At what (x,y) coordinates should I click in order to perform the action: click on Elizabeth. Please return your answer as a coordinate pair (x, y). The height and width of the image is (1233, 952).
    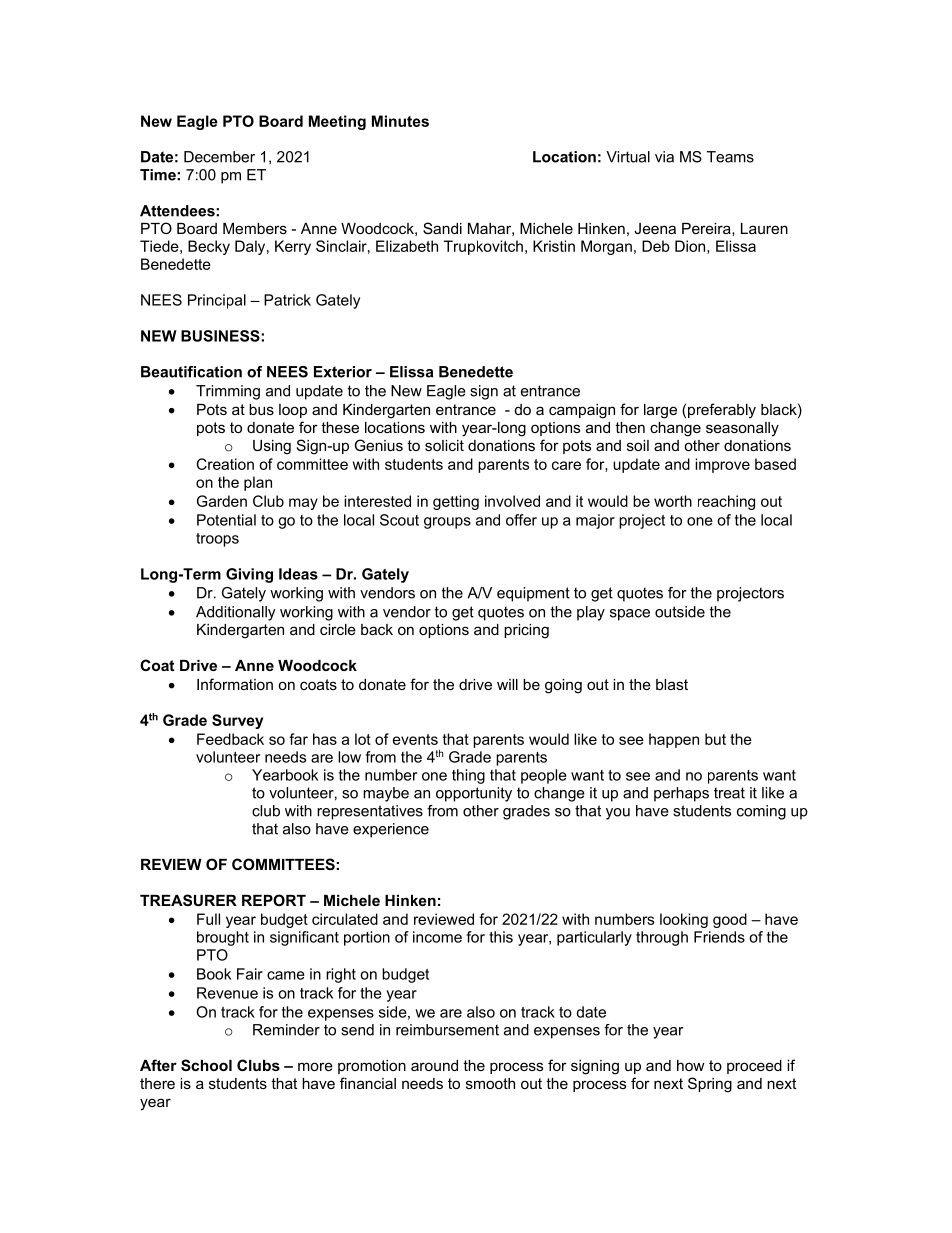
    Looking at the image, I should click on (407, 246).
